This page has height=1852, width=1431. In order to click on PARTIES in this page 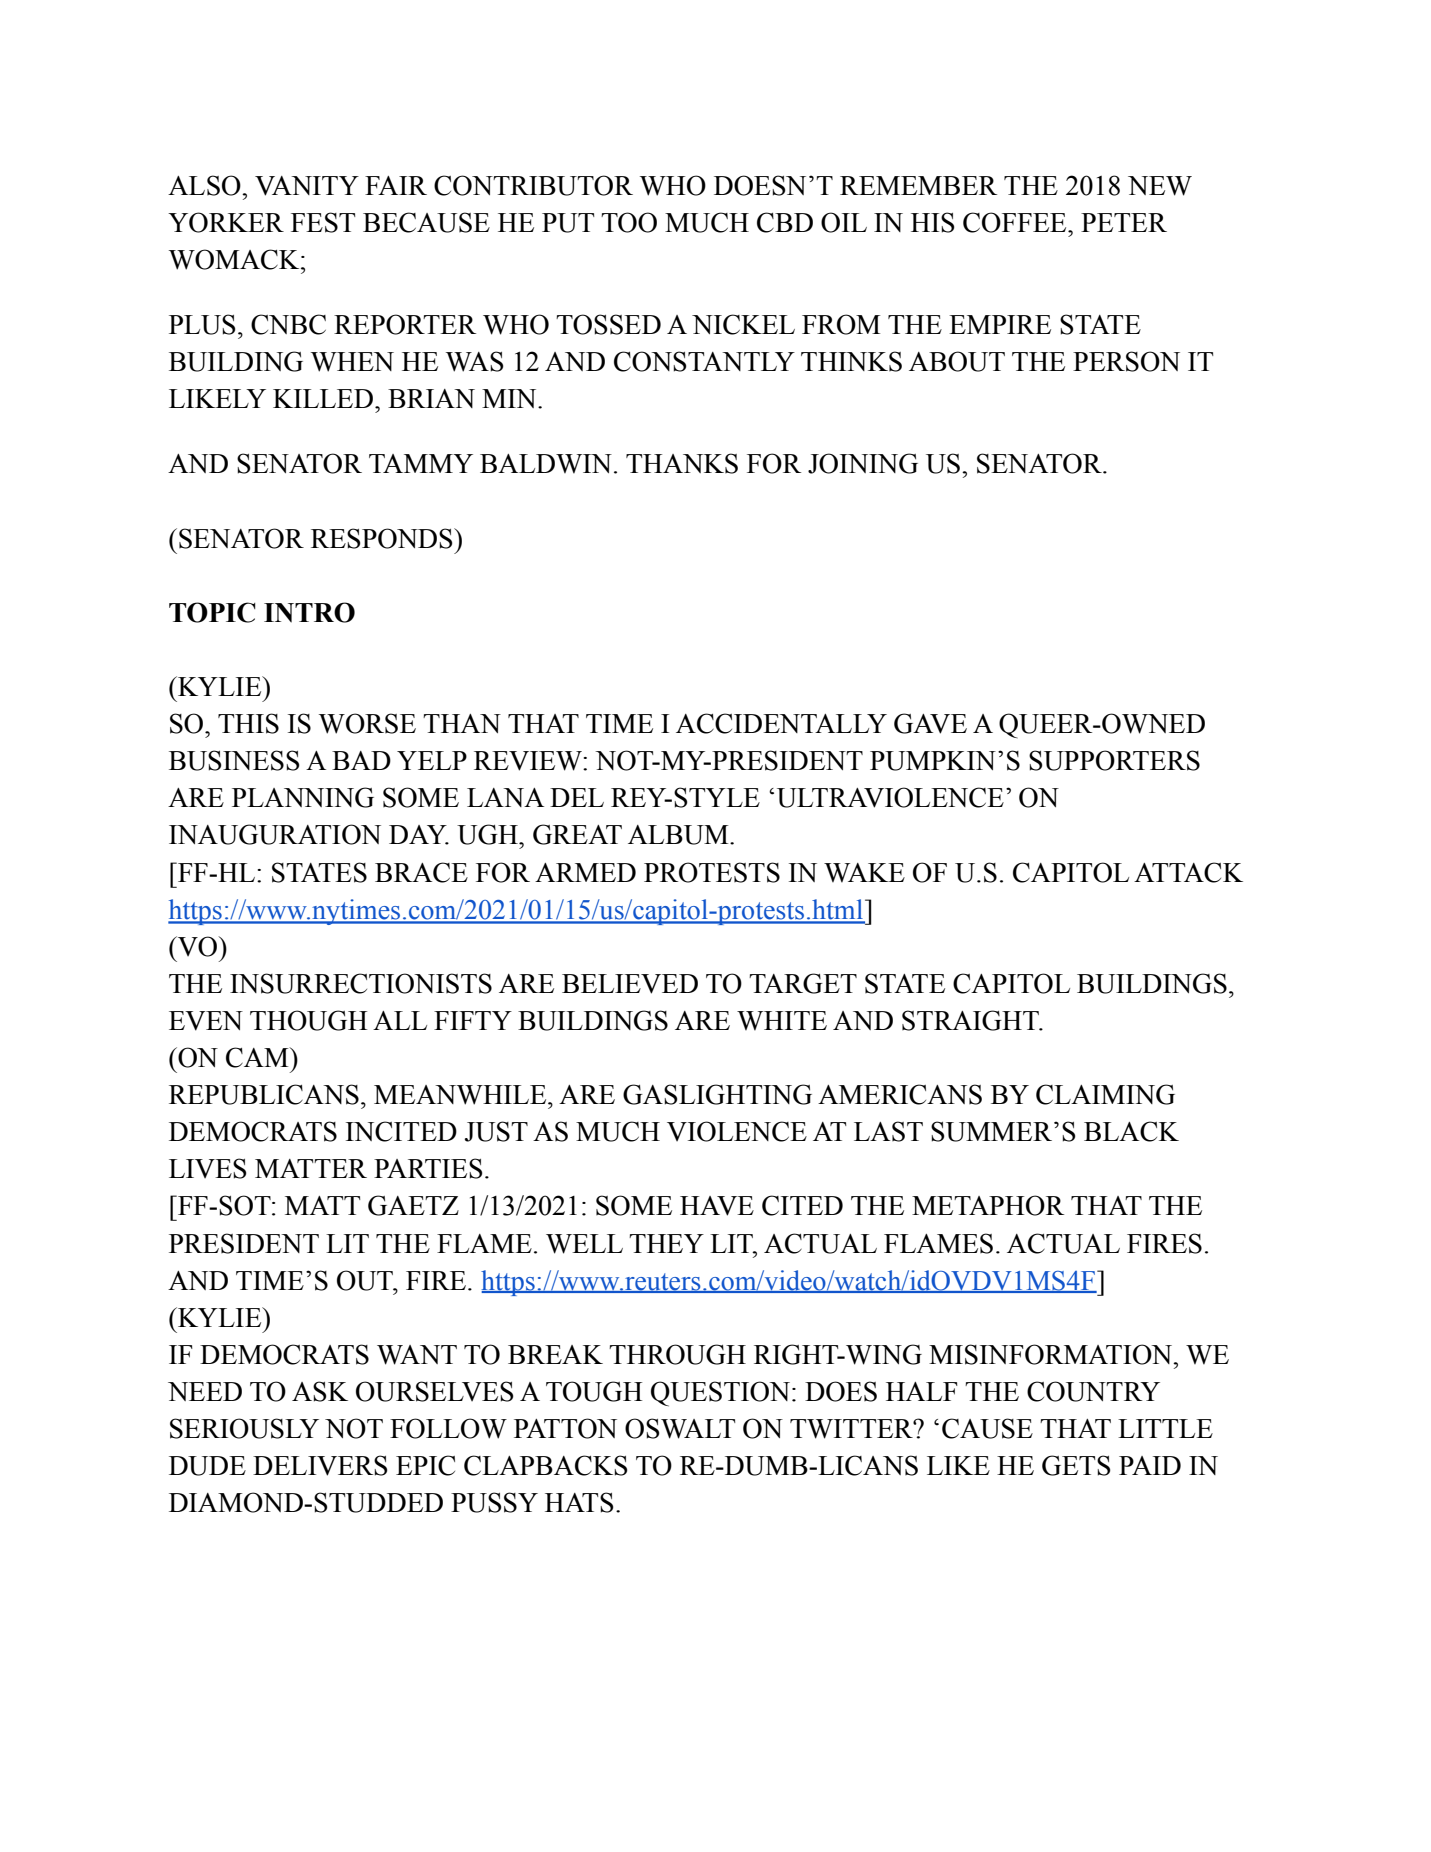, I will do `click(428, 1168)`.
